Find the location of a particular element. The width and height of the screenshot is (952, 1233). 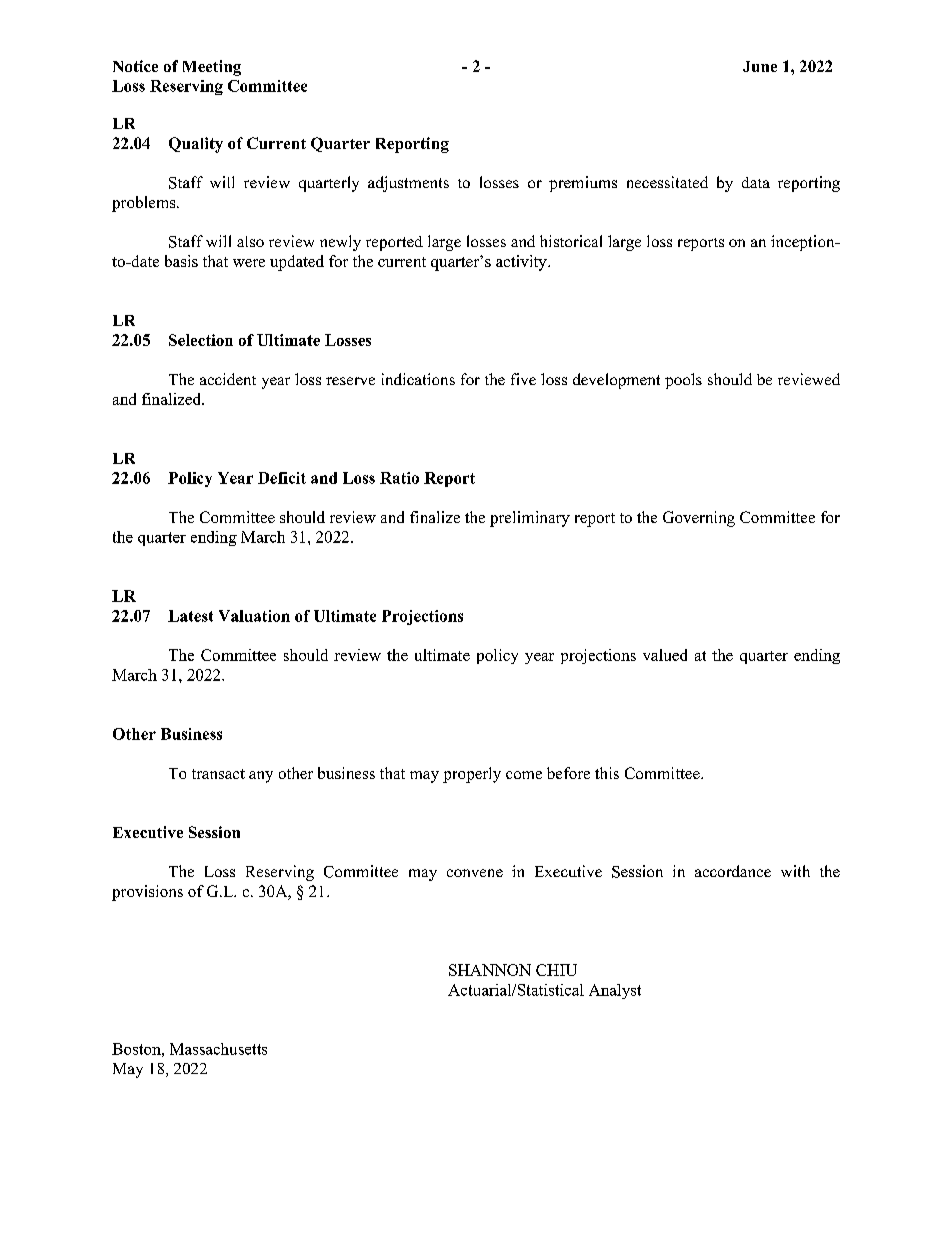

SHANNON is located at coordinates (490, 970).
